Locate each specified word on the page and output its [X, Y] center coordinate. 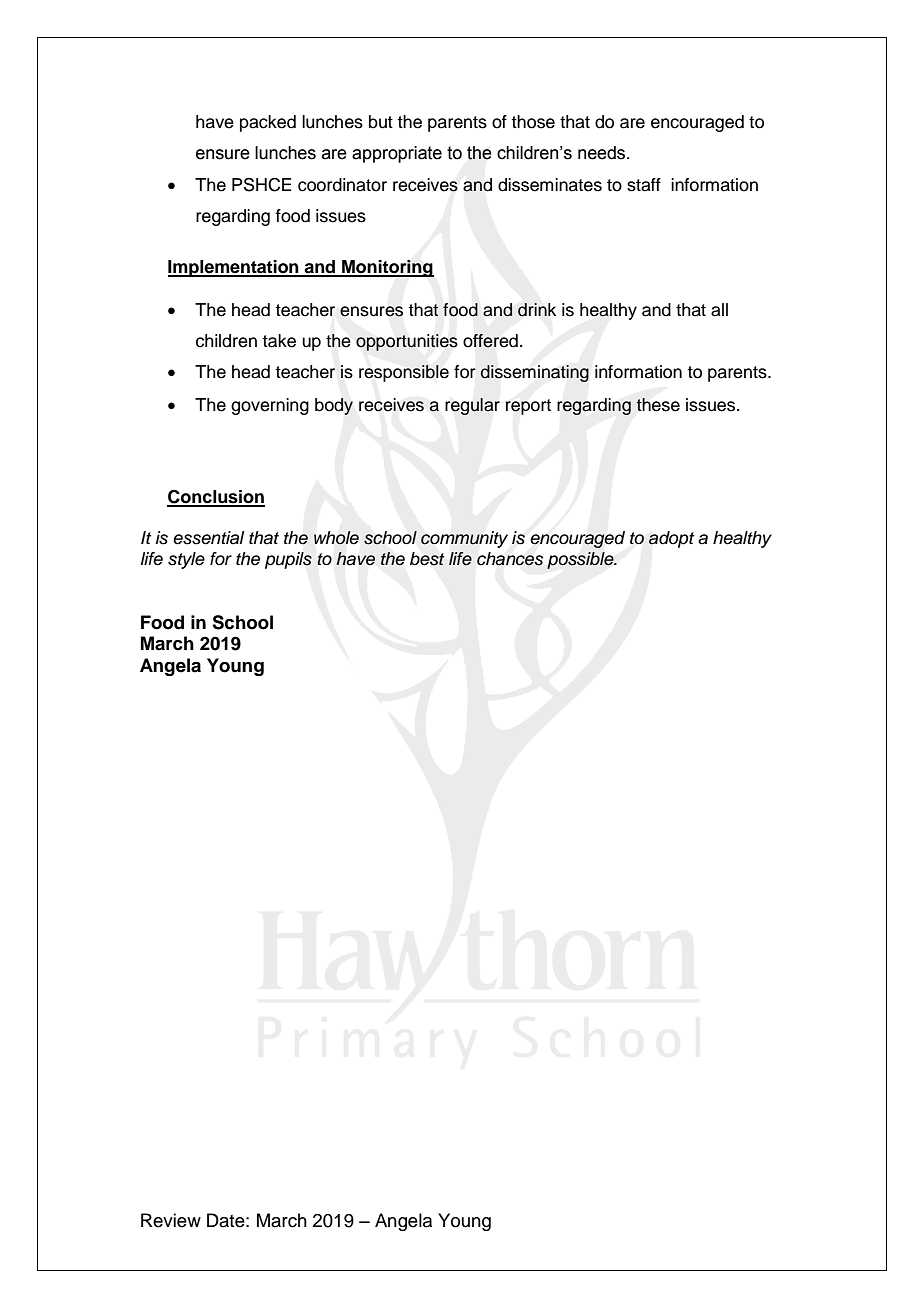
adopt [672, 539]
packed [268, 123]
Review [171, 1220]
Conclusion [216, 498]
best [427, 559]
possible [581, 560]
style [186, 560]
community [464, 539]
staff [644, 185]
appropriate [397, 154]
